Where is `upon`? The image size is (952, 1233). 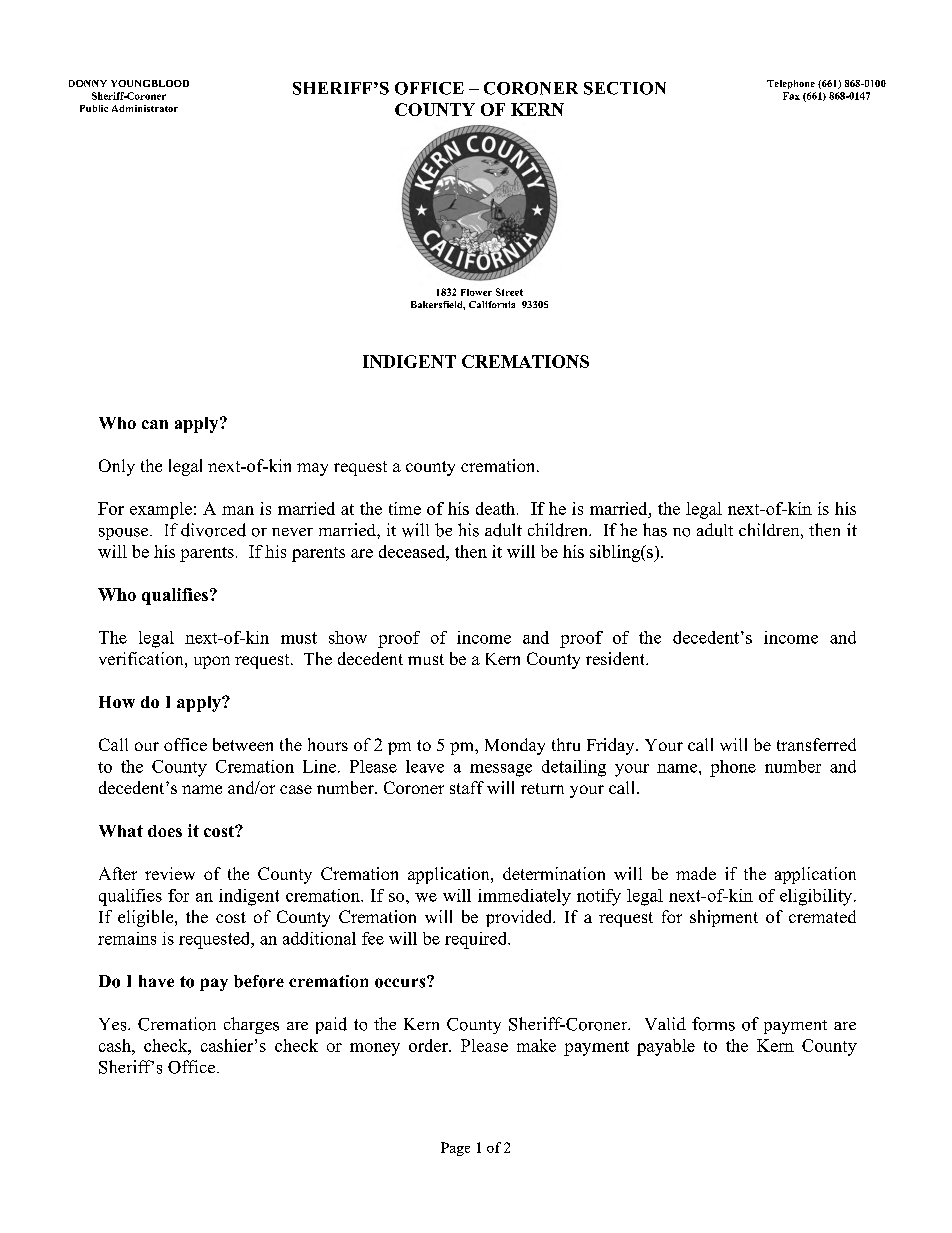 upon is located at coordinates (212, 662).
